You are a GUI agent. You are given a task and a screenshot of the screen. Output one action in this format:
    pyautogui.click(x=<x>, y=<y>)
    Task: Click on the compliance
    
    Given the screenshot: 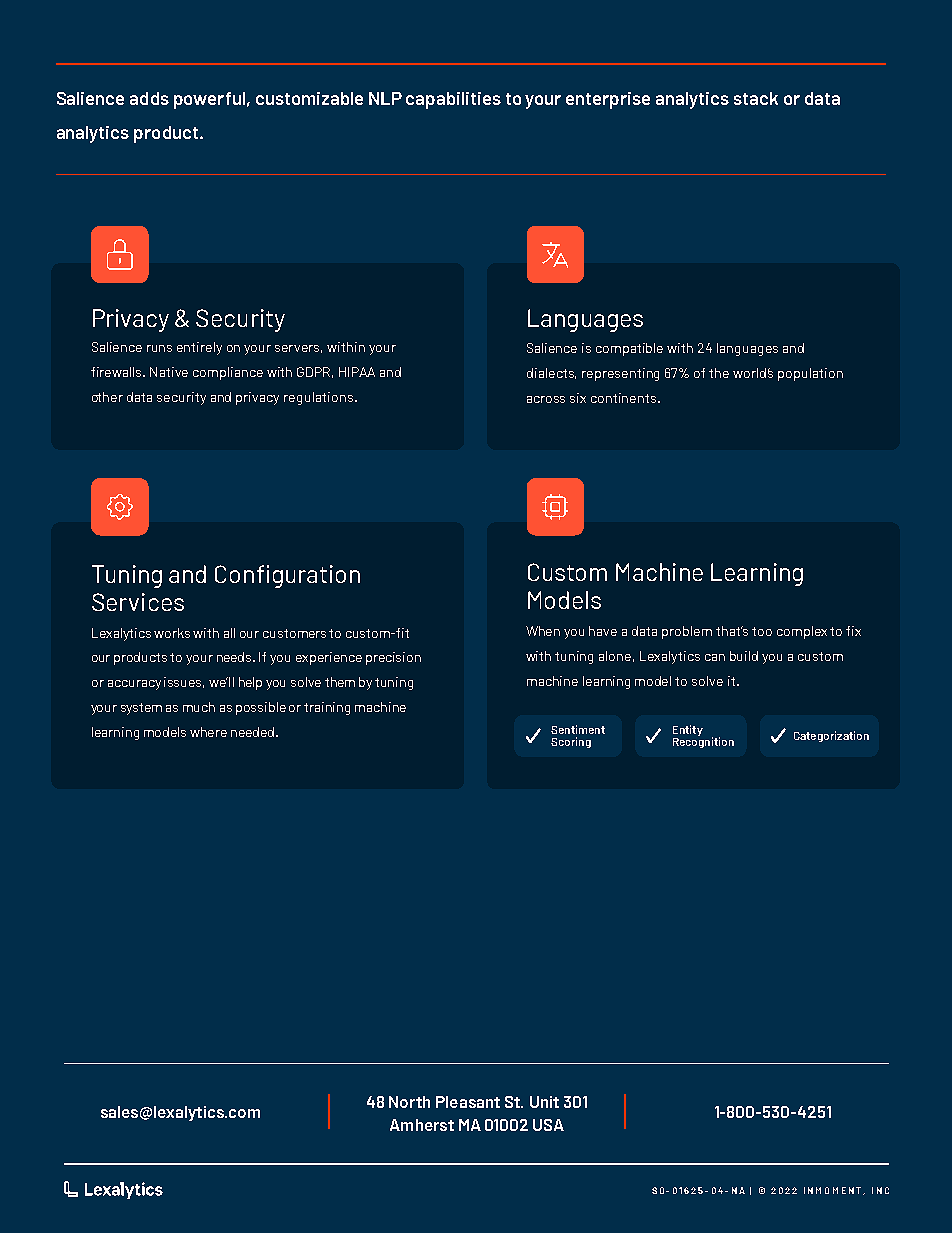 What is the action you would take?
    pyautogui.click(x=228, y=373)
